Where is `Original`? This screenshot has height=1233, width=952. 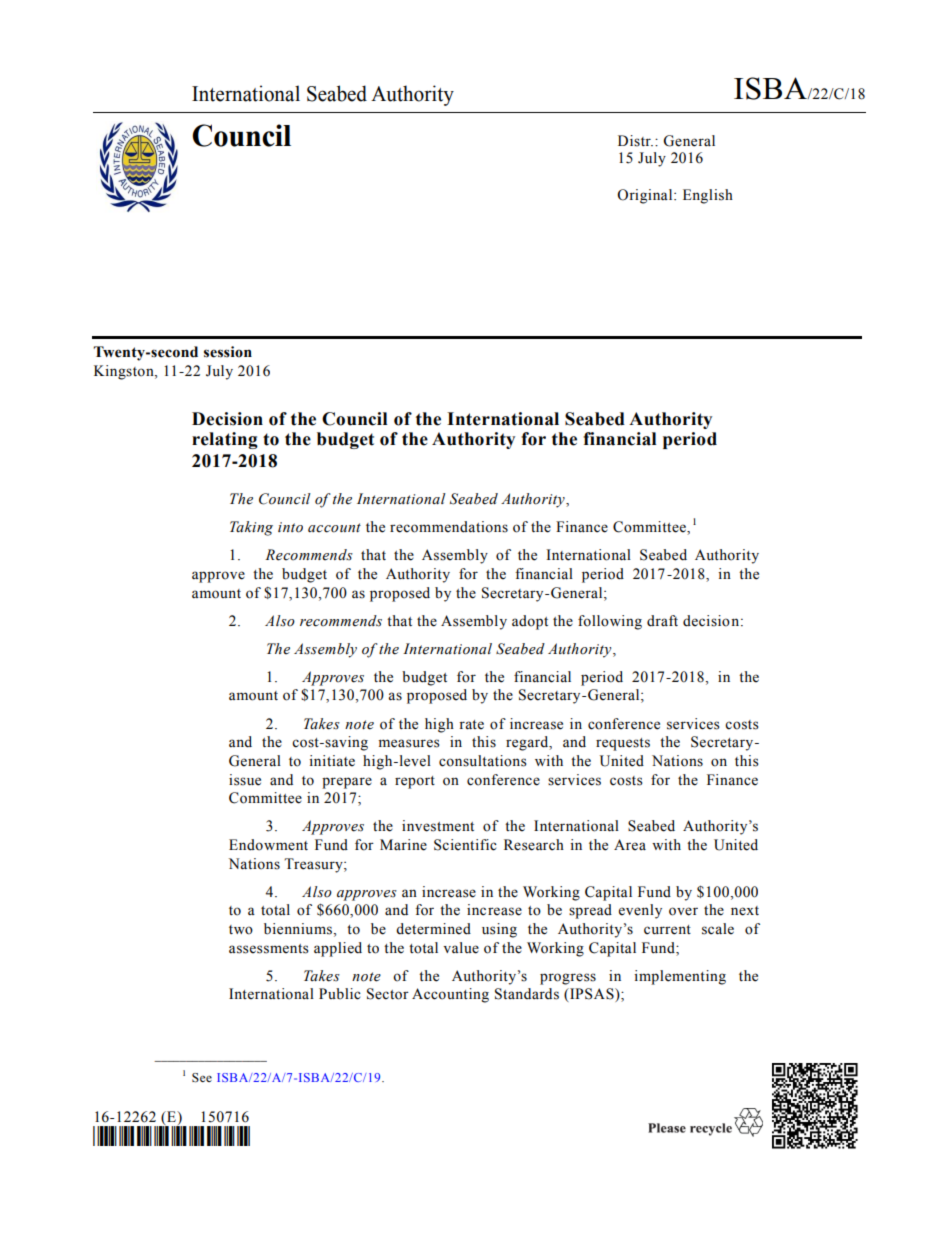
Original is located at coordinates (646, 196).
